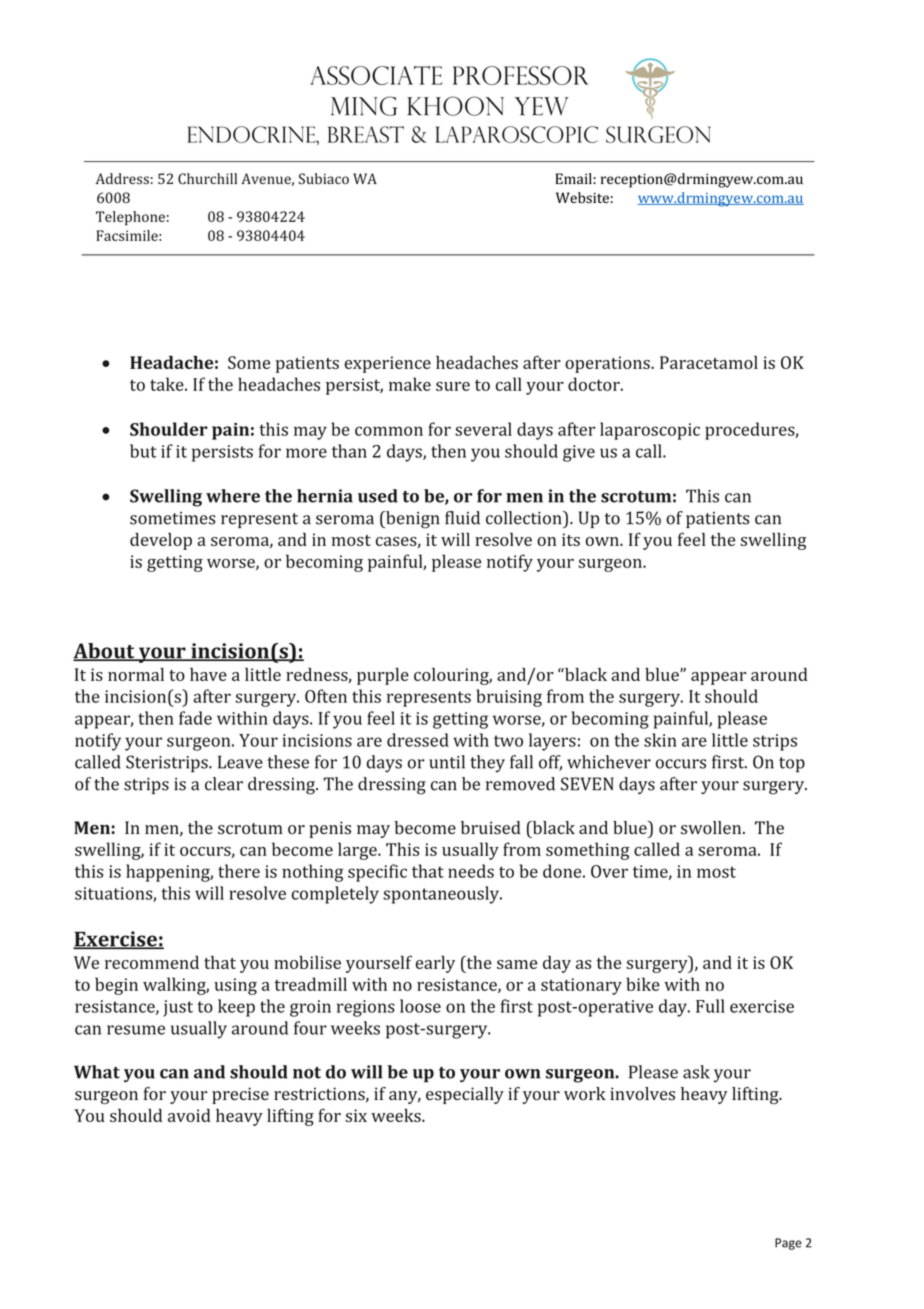 Image resolution: width=924 pixels, height=1309 pixels. What do you see at coordinates (207, 179) in the screenshot?
I see `Churchill` at bounding box center [207, 179].
